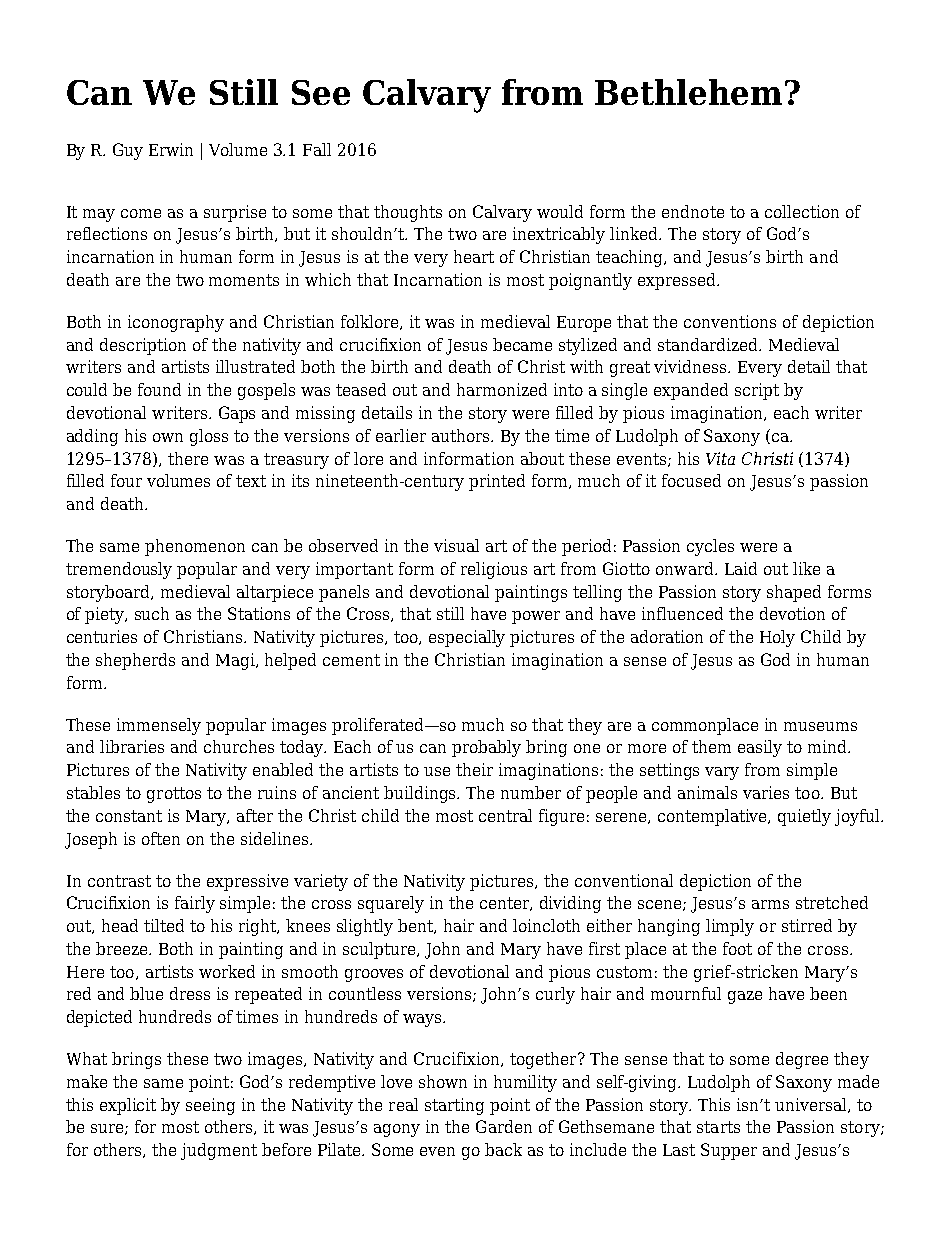 The image size is (952, 1233). I want to click on starts, so click(718, 1127).
